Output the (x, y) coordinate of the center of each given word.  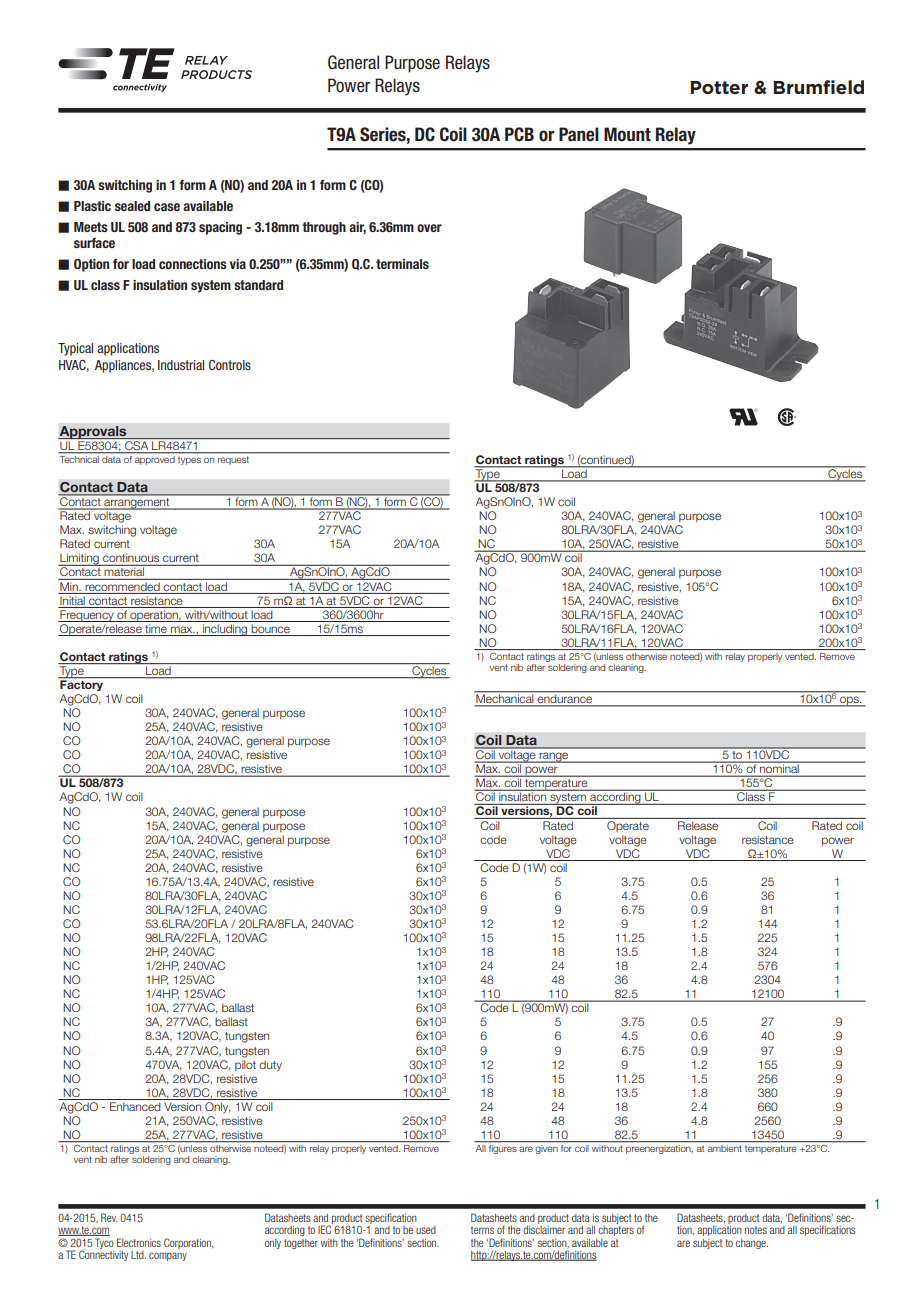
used (426, 1230)
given (547, 1148)
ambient (725, 1147)
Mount (627, 134)
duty (270, 1066)
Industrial (181, 365)
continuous (131, 559)
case (167, 207)
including (225, 630)
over (429, 228)
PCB (519, 134)
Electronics (139, 1242)
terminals (402, 264)
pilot (245, 1065)
